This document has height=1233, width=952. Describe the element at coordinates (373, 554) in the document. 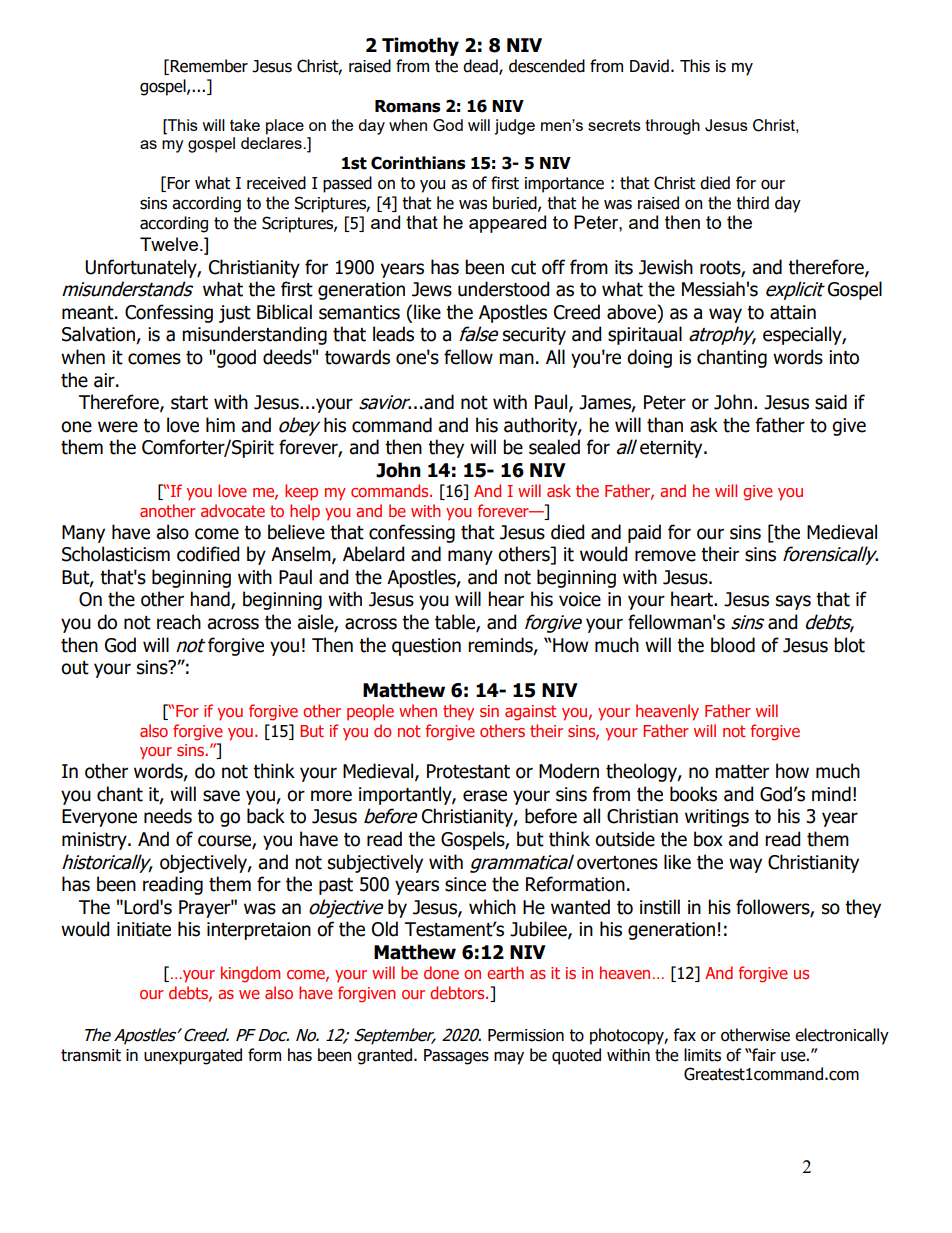

I see `Abelard` at that location.
